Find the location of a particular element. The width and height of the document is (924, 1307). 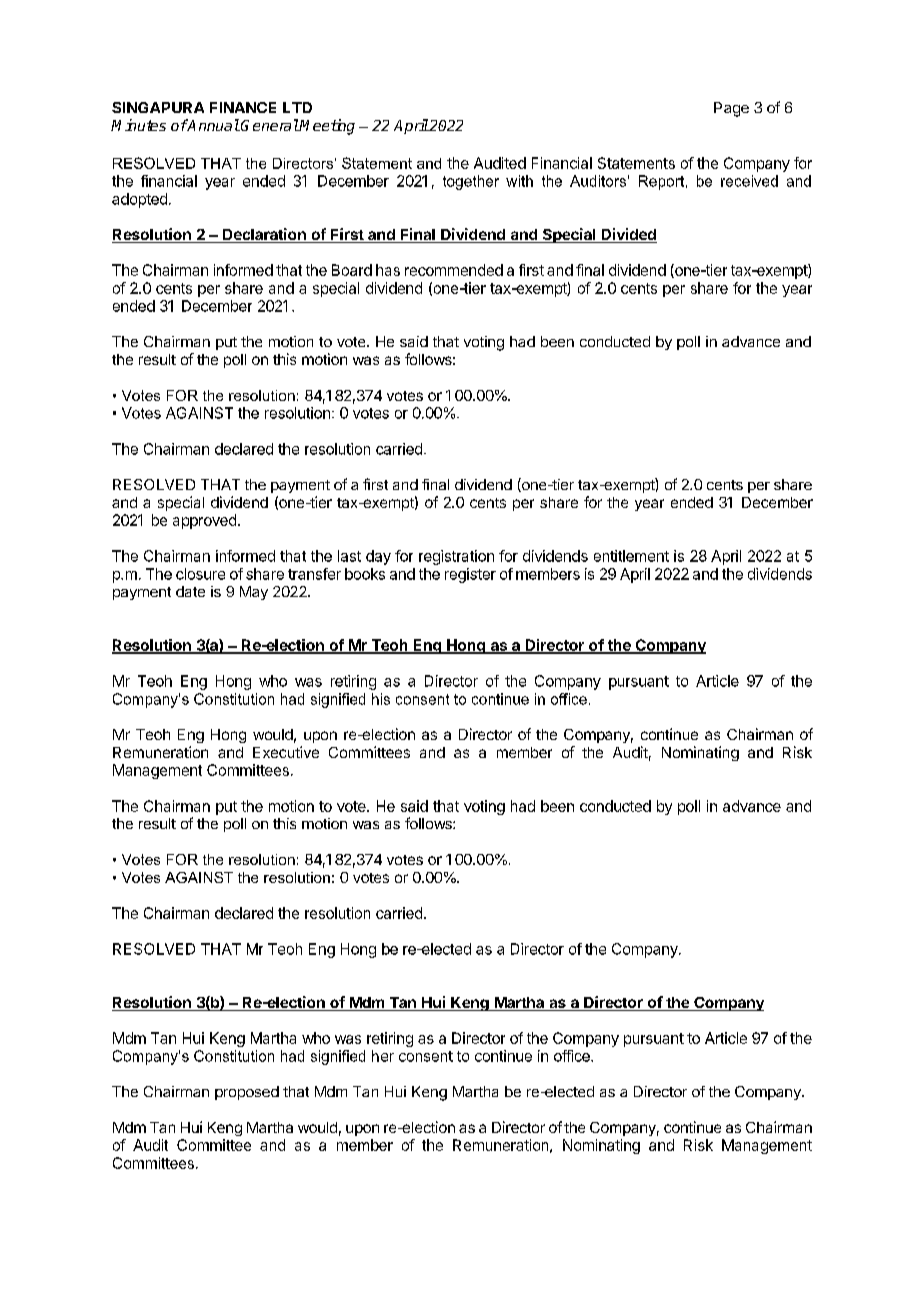

registration is located at coordinates (456, 557).
